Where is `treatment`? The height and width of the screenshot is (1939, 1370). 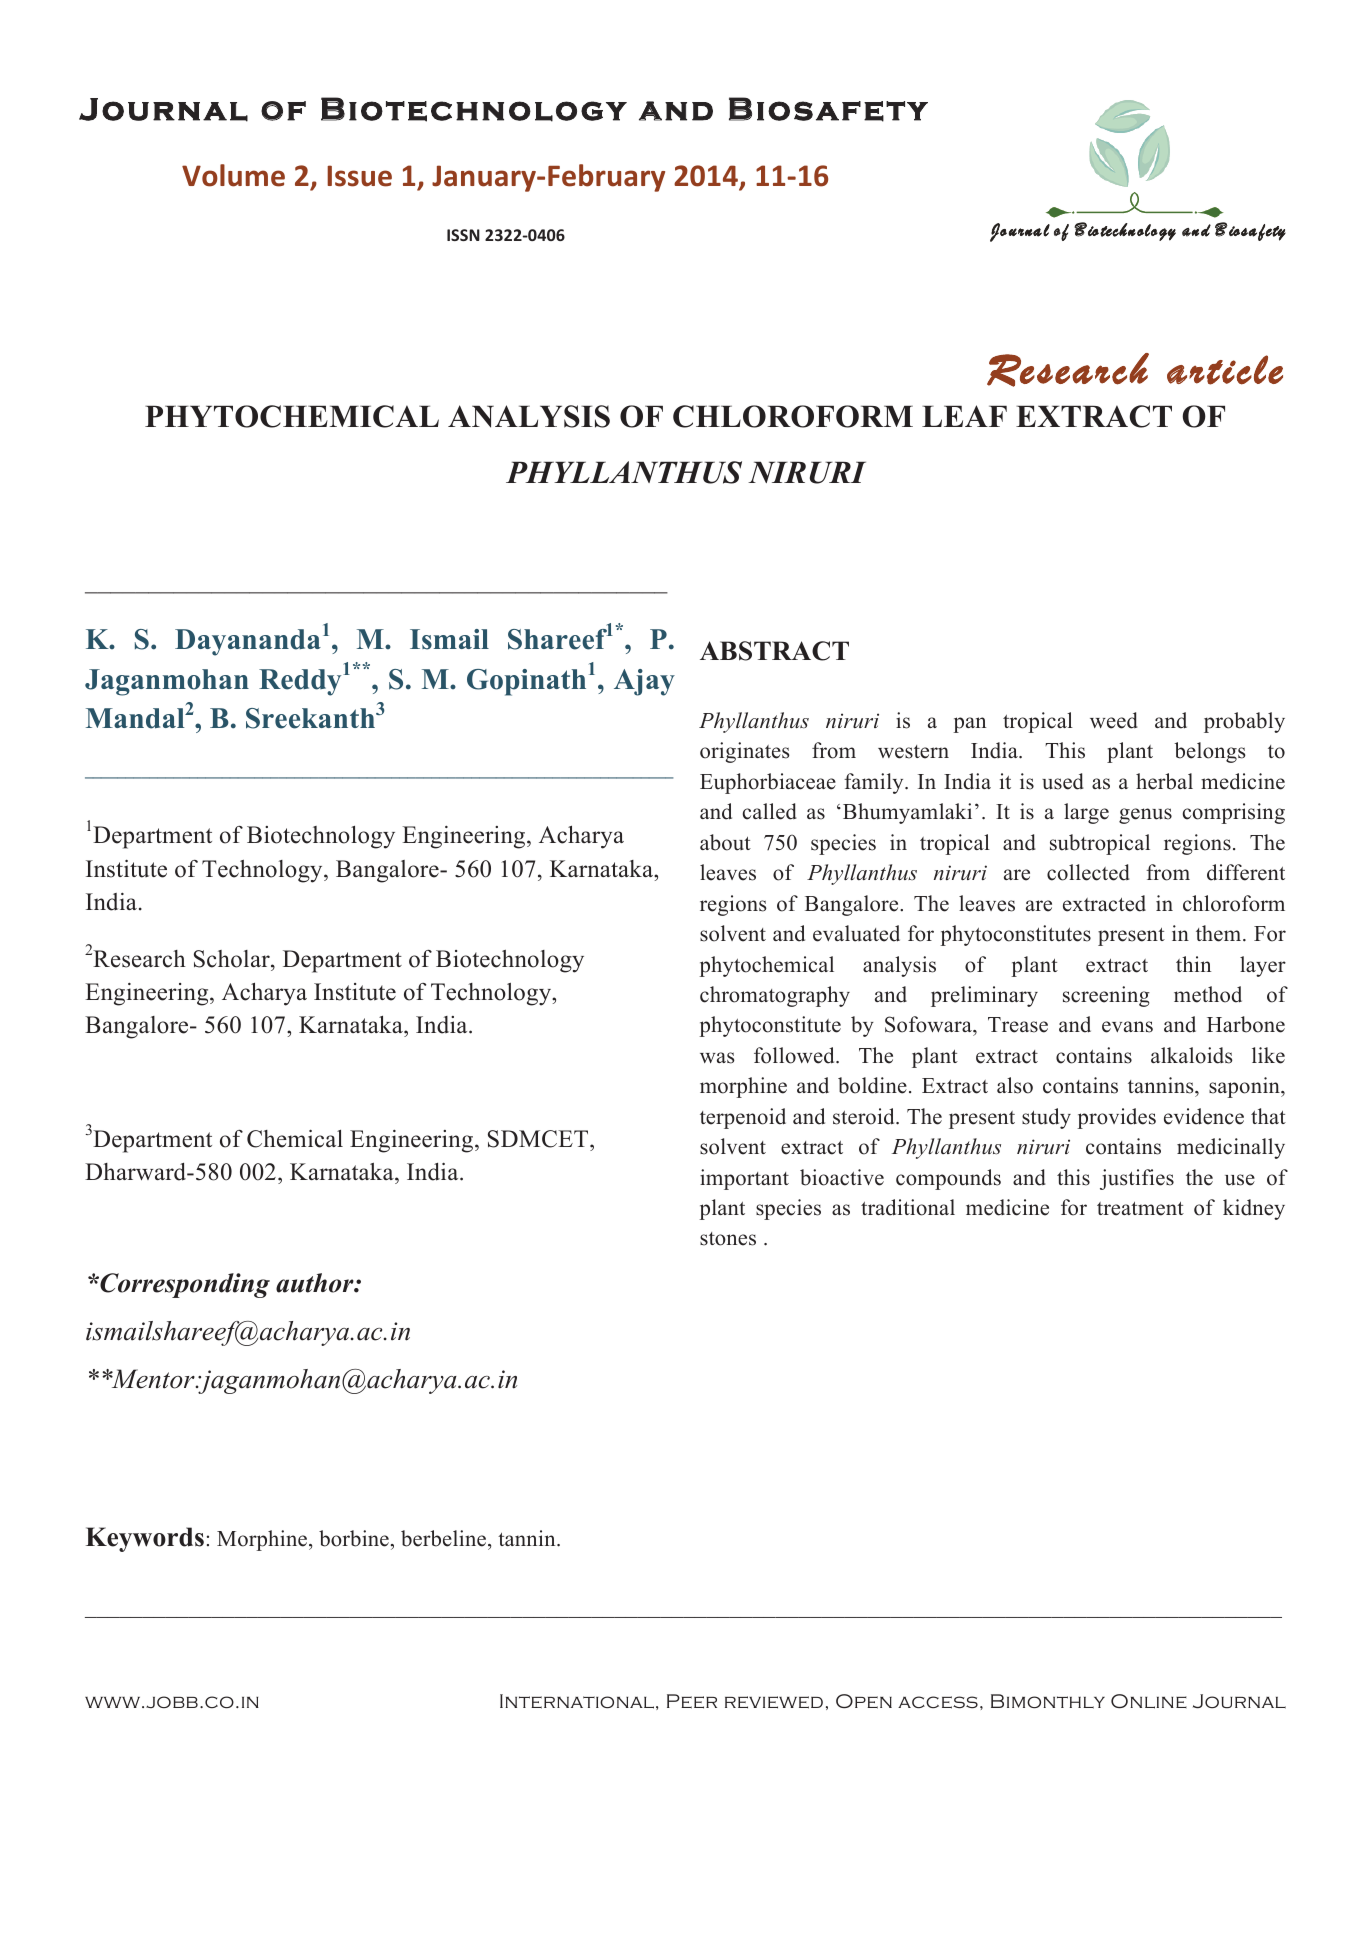 treatment is located at coordinates (1140, 1209).
